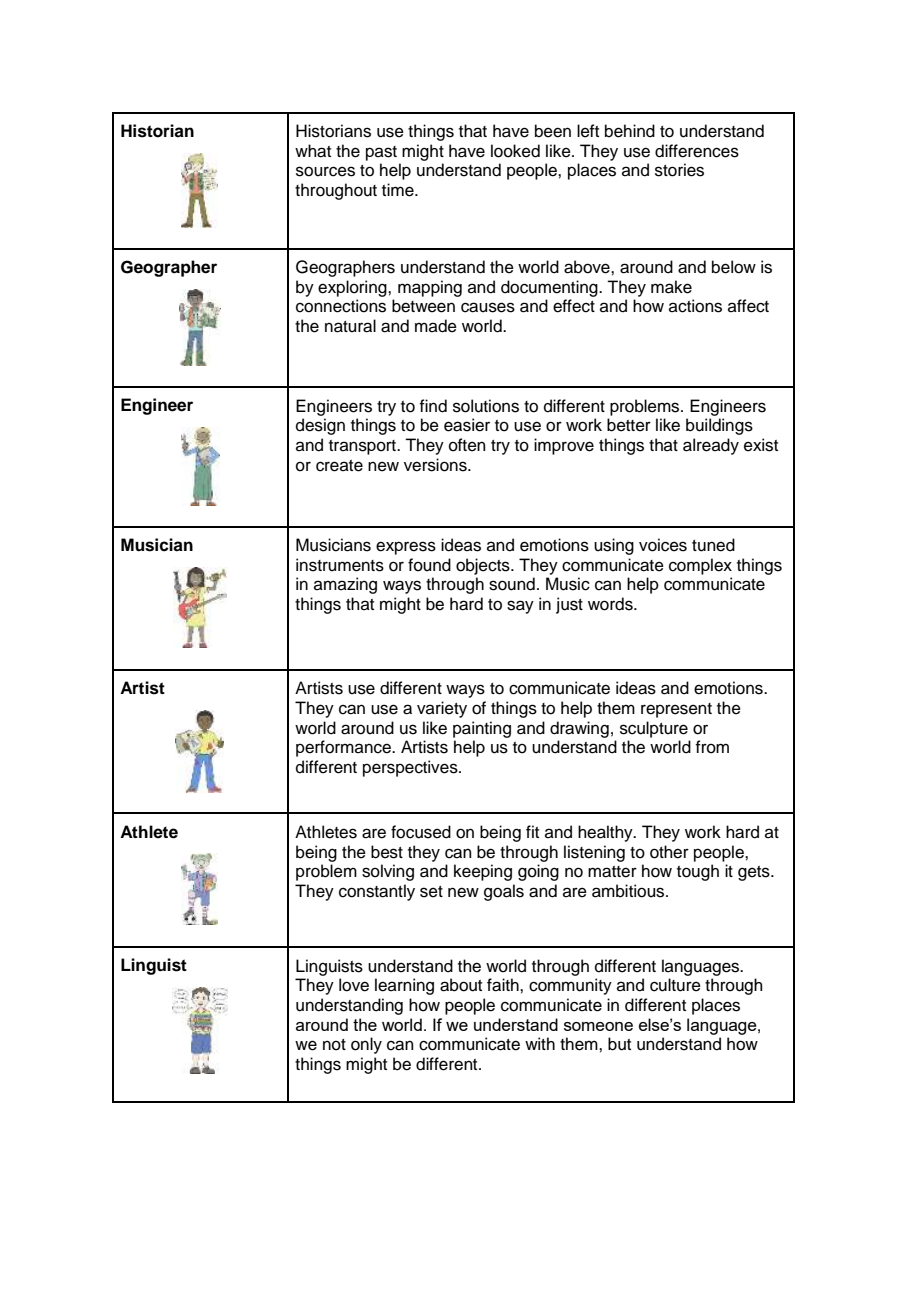 This image has width=924, height=1308. I want to click on transport, so click(363, 447).
